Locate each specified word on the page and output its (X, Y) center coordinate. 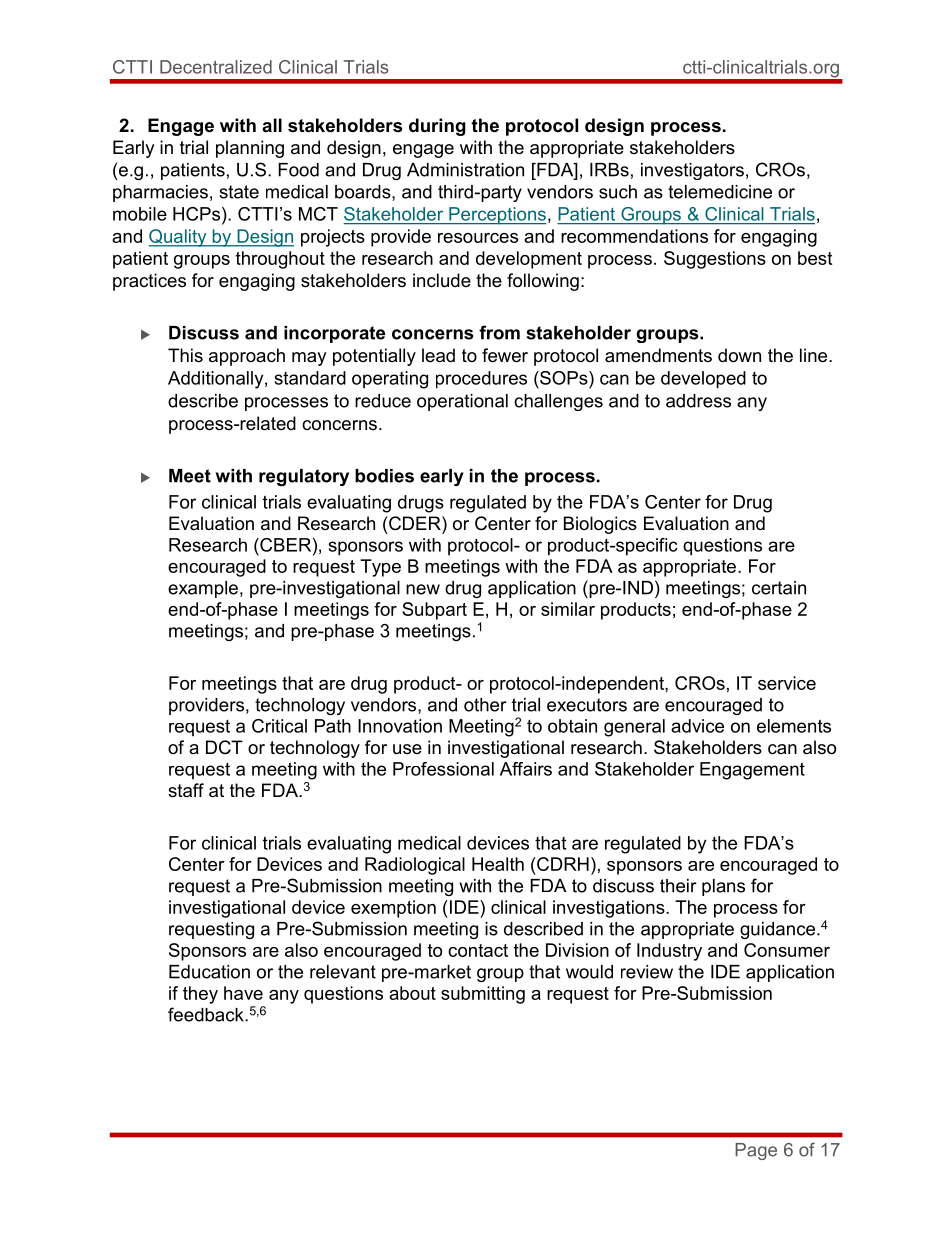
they (200, 995)
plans (723, 887)
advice (697, 726)
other (485, 705)
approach (247, 357)
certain (779, 588)
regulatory (304, 477)
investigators (692, 171)
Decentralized (216, 67)
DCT (224, 747)
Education (209, 972)
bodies (384, 476)
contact (478, 950)
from (499, 332)
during (437, 127)
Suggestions (715, 260)
